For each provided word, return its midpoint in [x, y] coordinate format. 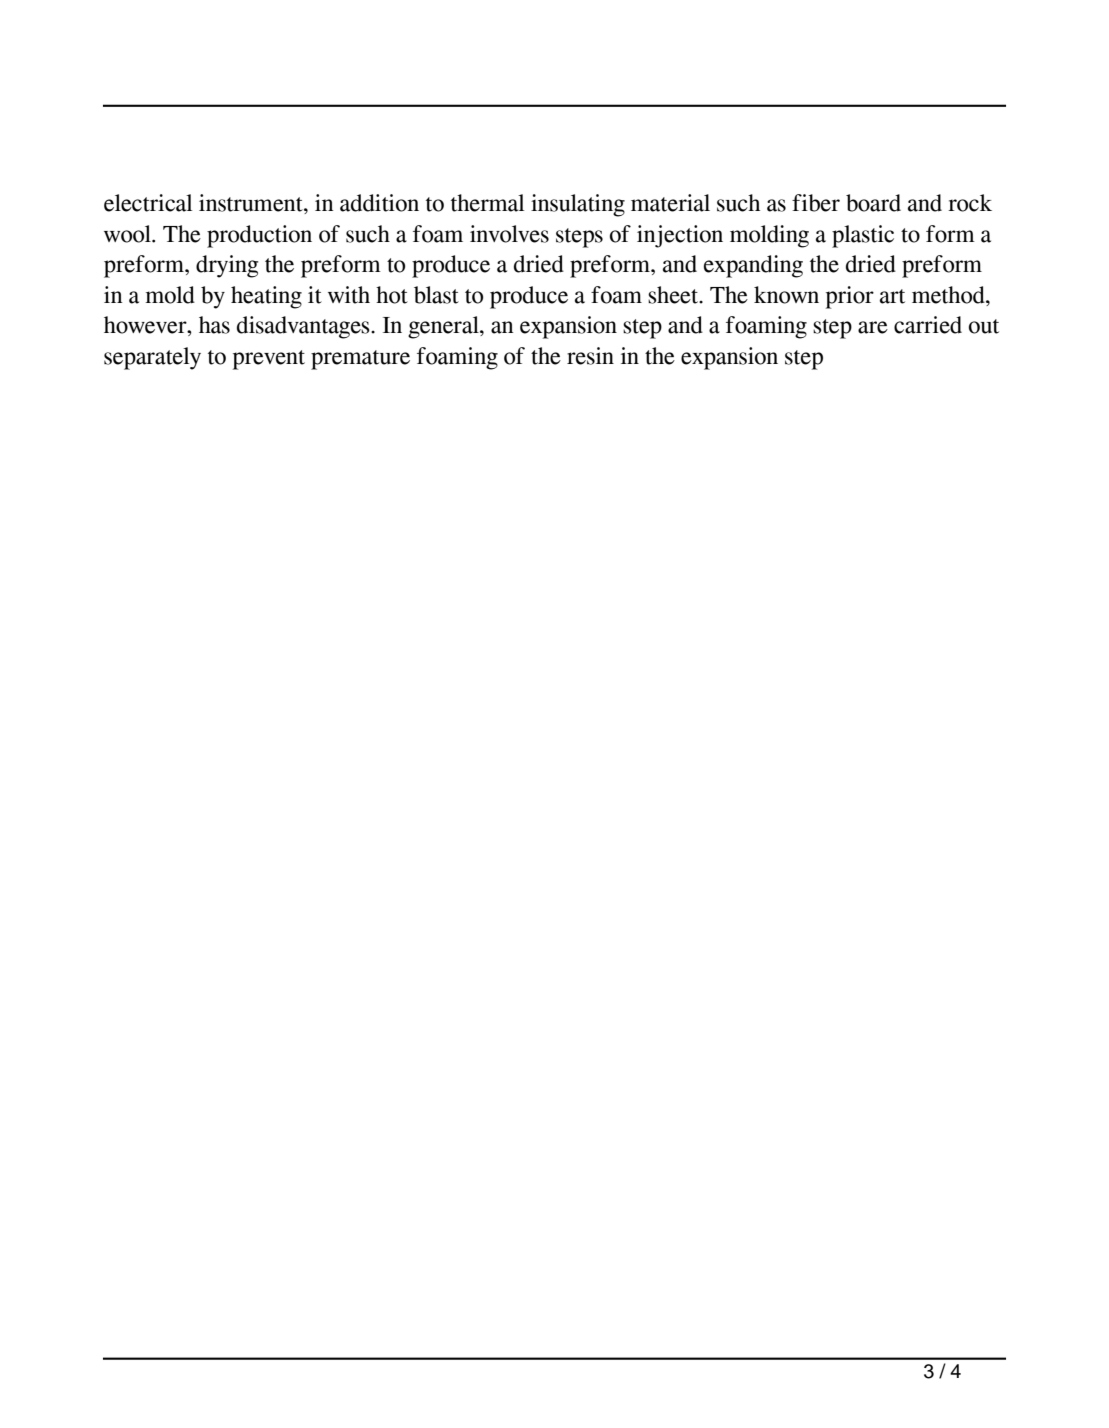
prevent [269, 360]
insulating [578, 205]
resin [590, 356]
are [873, 327]
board [873, 203]
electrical [148, 203]
